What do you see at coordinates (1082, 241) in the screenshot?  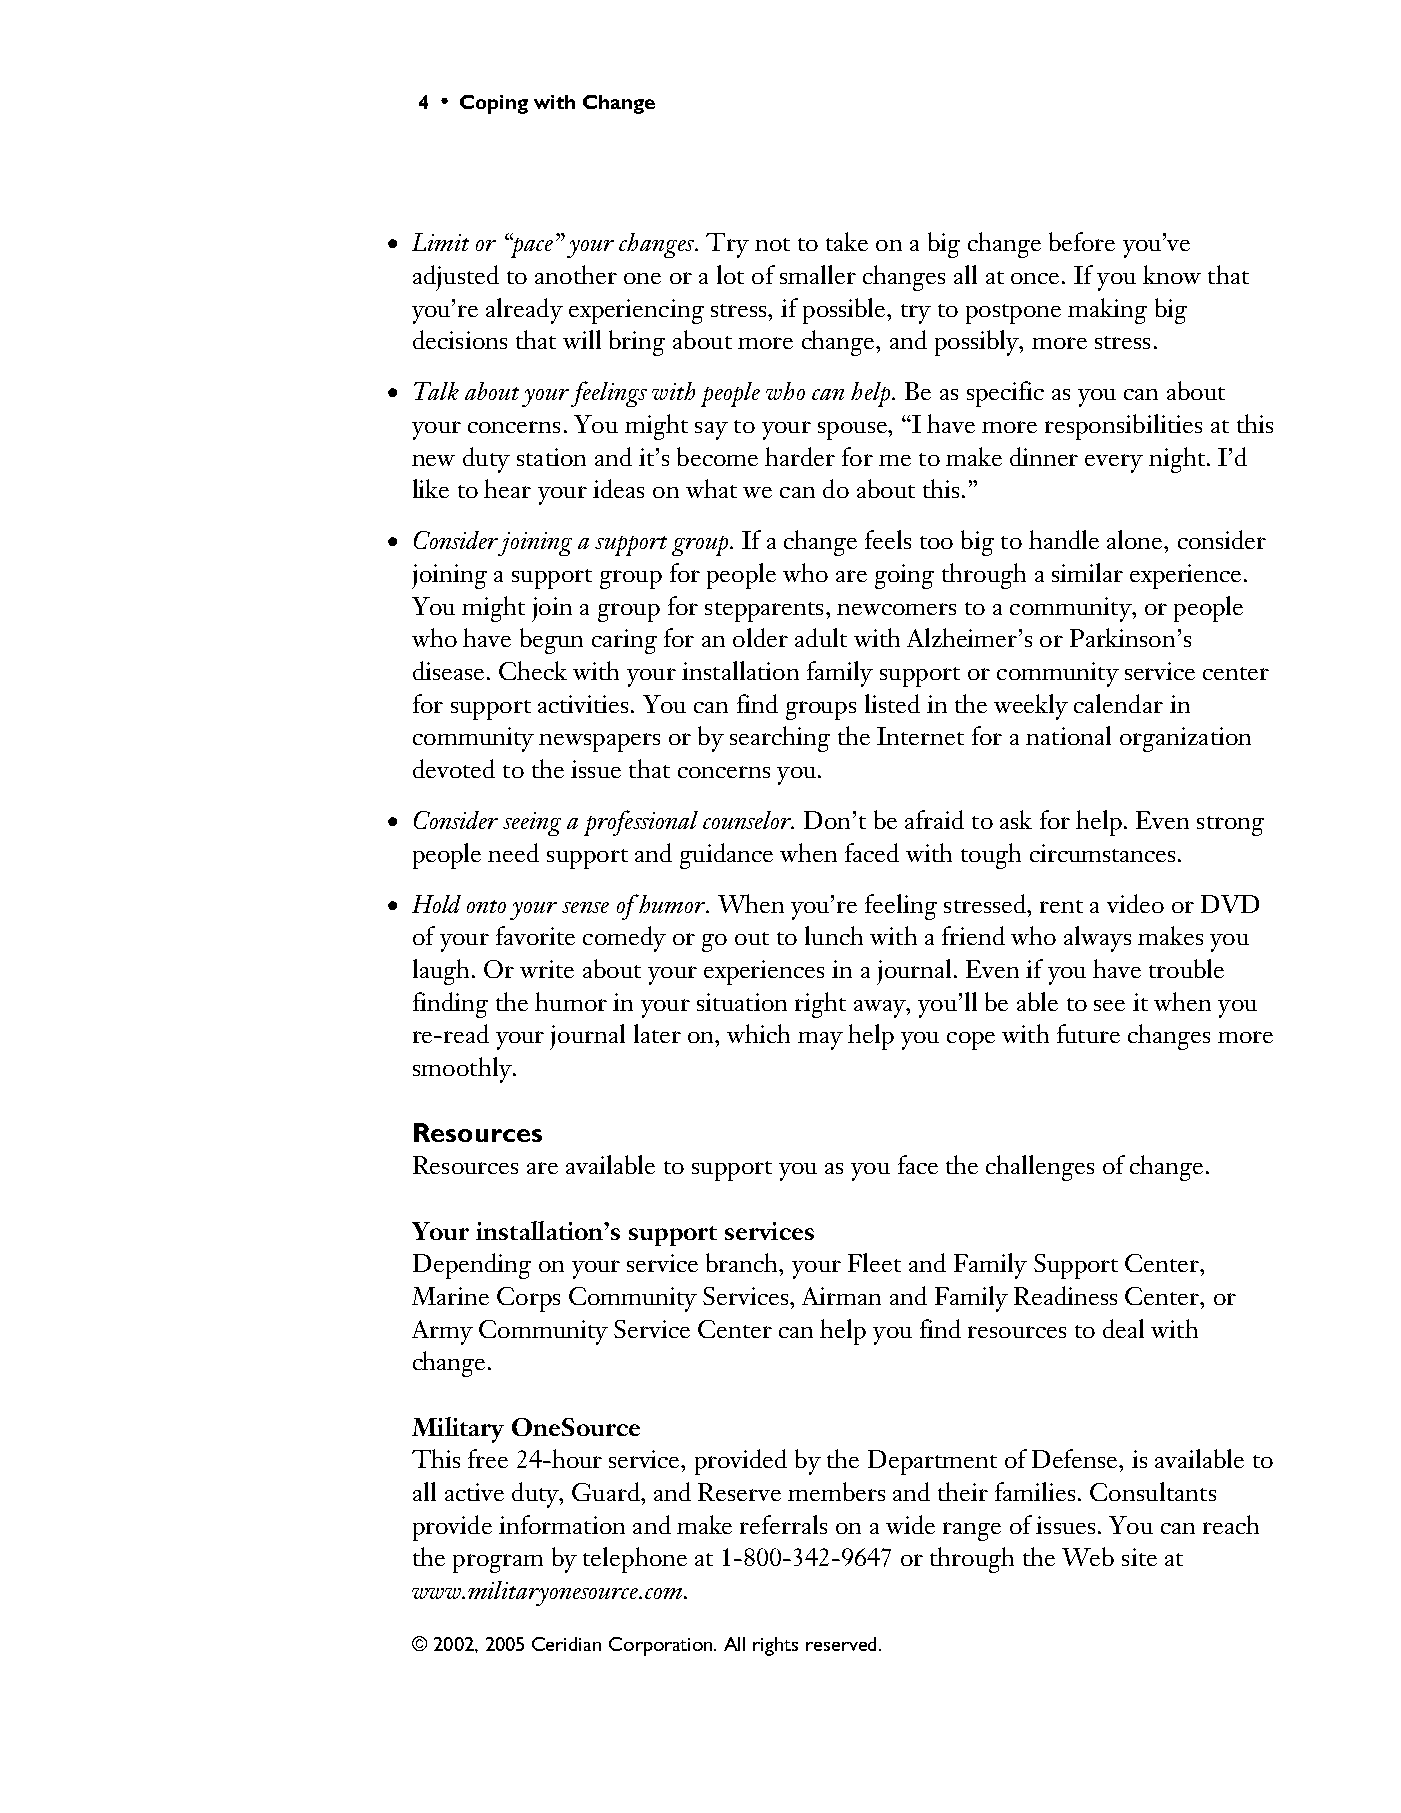 I see `before` at bounding box center [1082, 241].
